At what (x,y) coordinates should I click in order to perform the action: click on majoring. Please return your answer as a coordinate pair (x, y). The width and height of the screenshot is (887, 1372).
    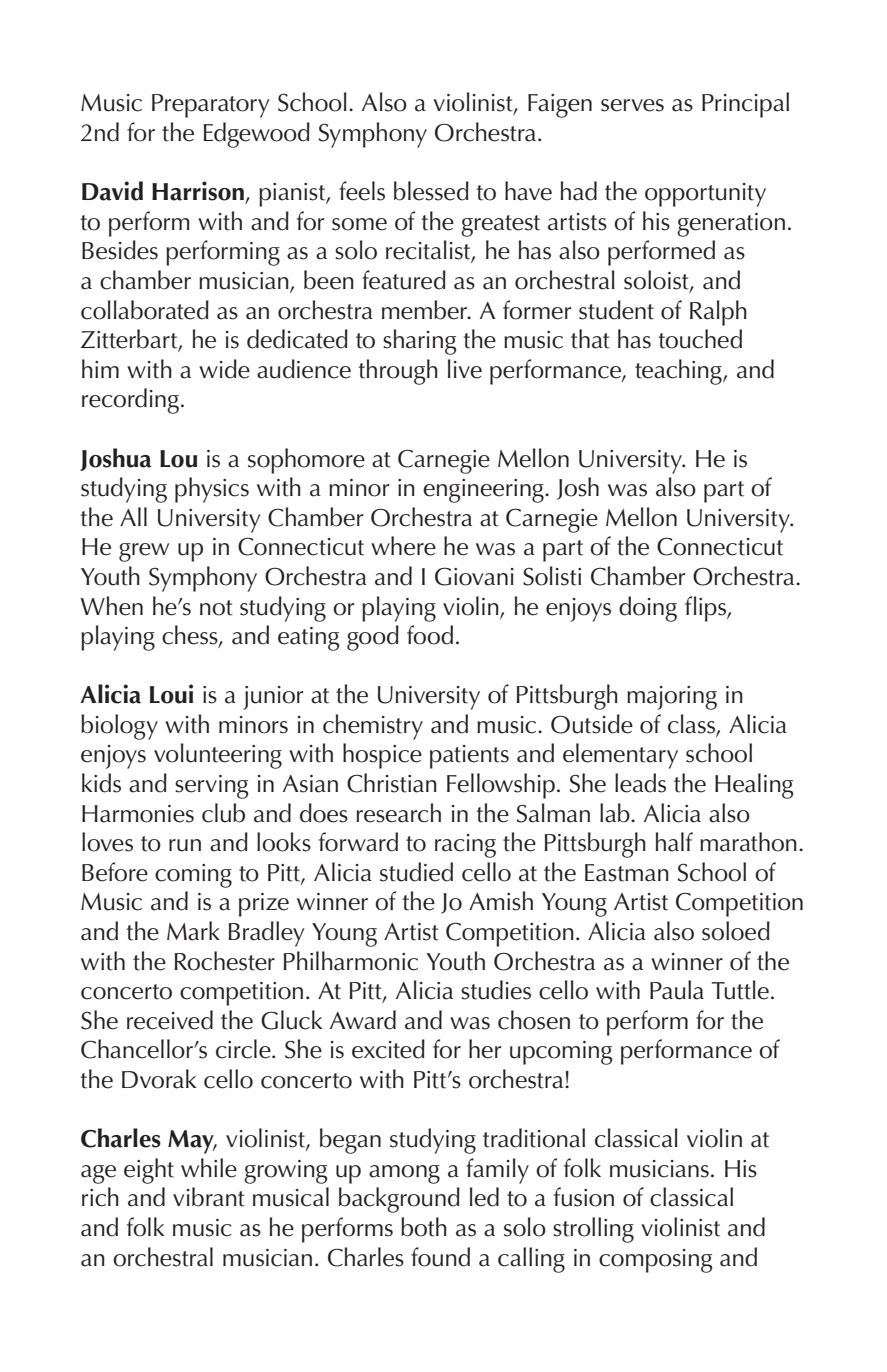
    Looking at the image, I should click on (672, 698).
